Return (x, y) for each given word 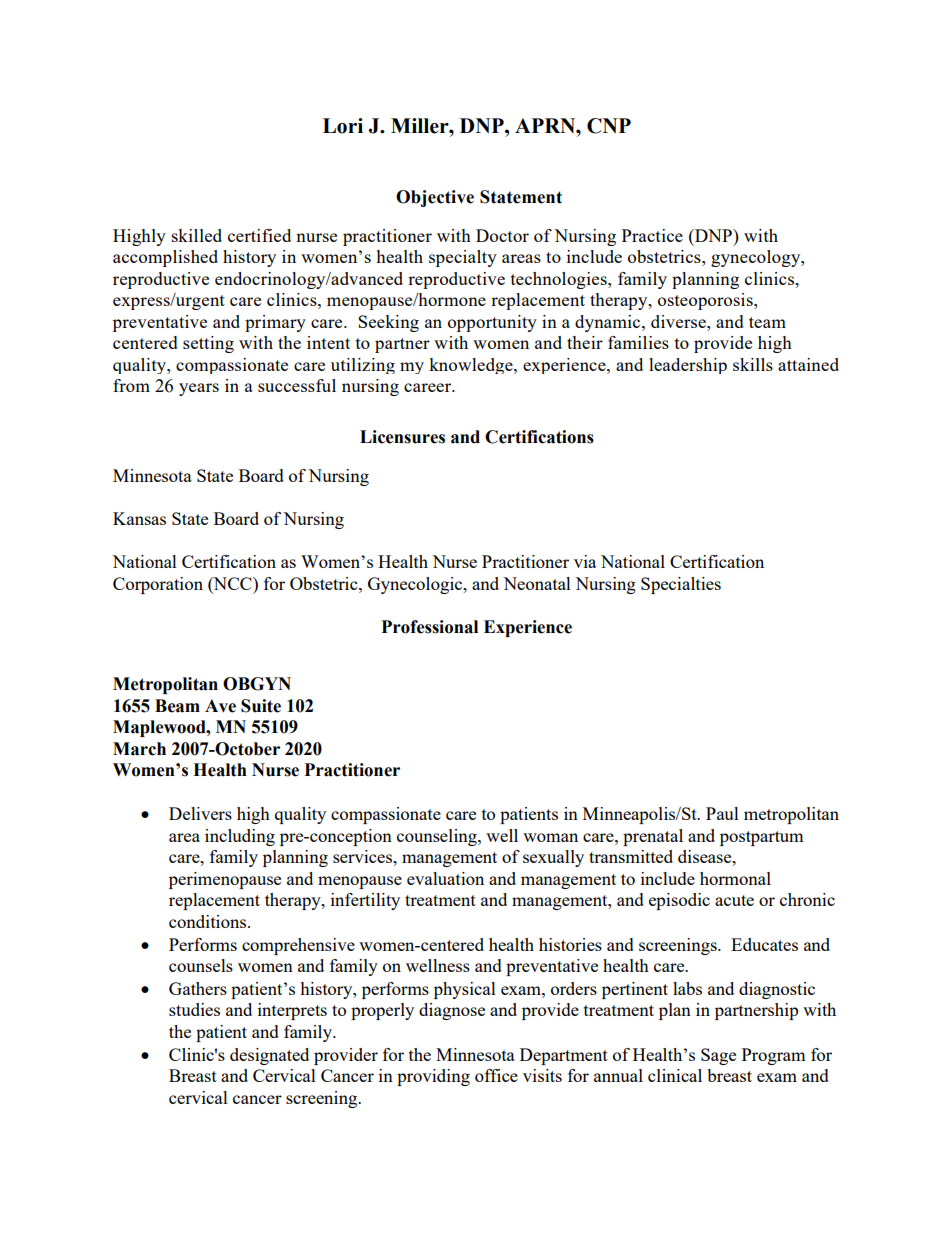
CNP (609, 126)
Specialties (681, 585)
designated (269, 1056)
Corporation (158, 585)
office (496, 1075)
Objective (435, 198)
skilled (197, 235)
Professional (430, 627)
